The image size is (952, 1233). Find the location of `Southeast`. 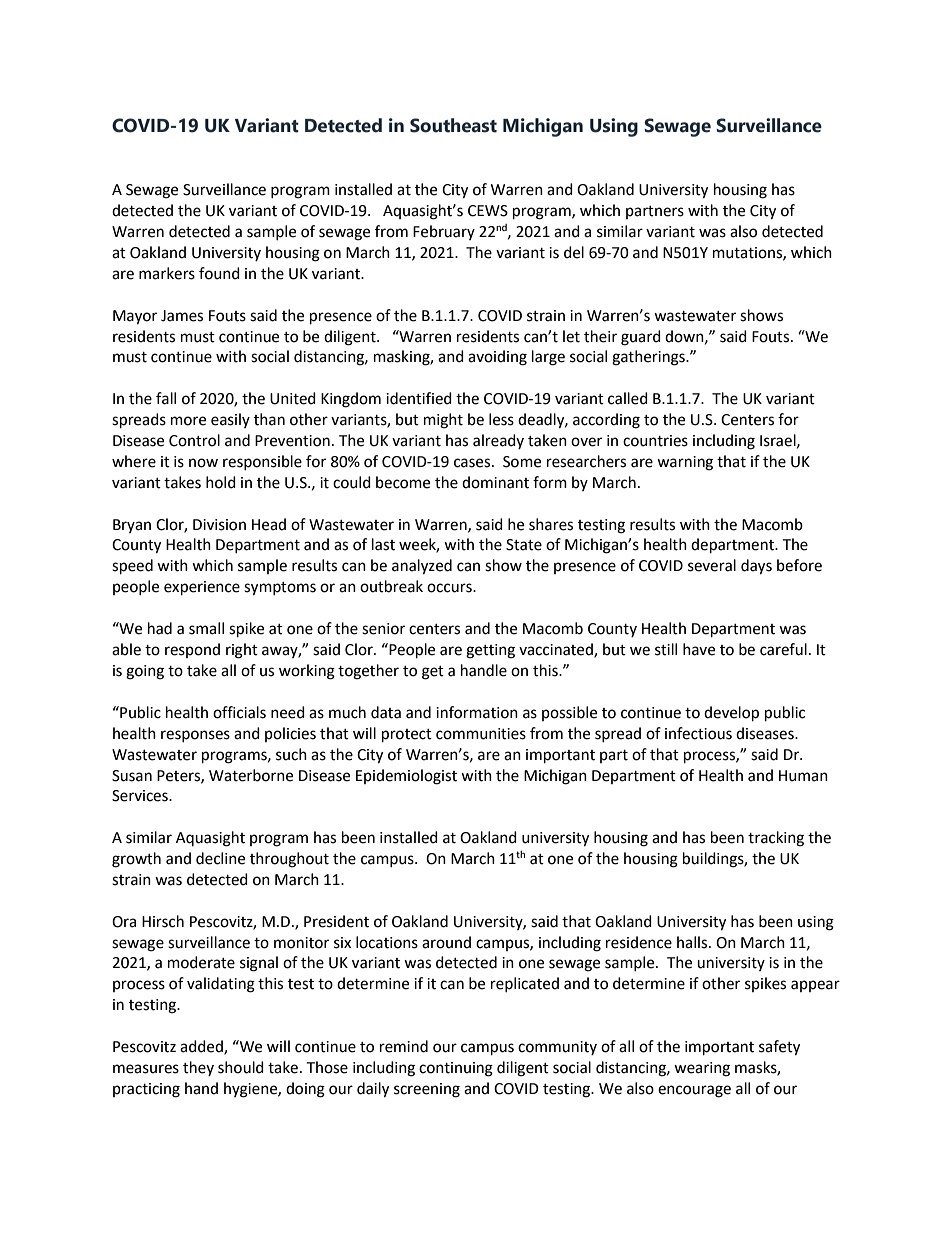

Southeast is located at coordinates (453, 125).
